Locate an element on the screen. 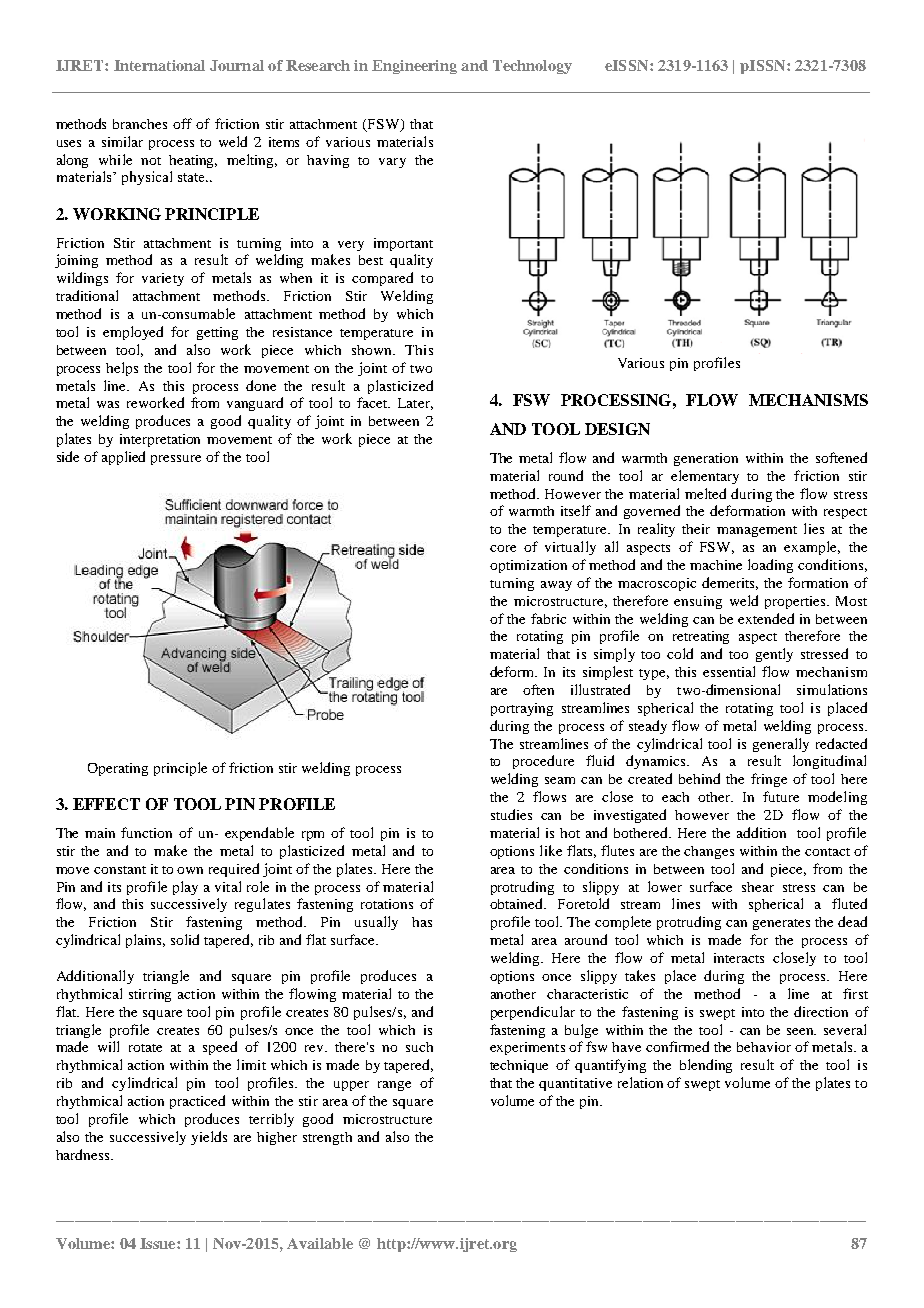 The height and width of the screenshot is (1308, 924). helps is located at coordinates (122, 369).
